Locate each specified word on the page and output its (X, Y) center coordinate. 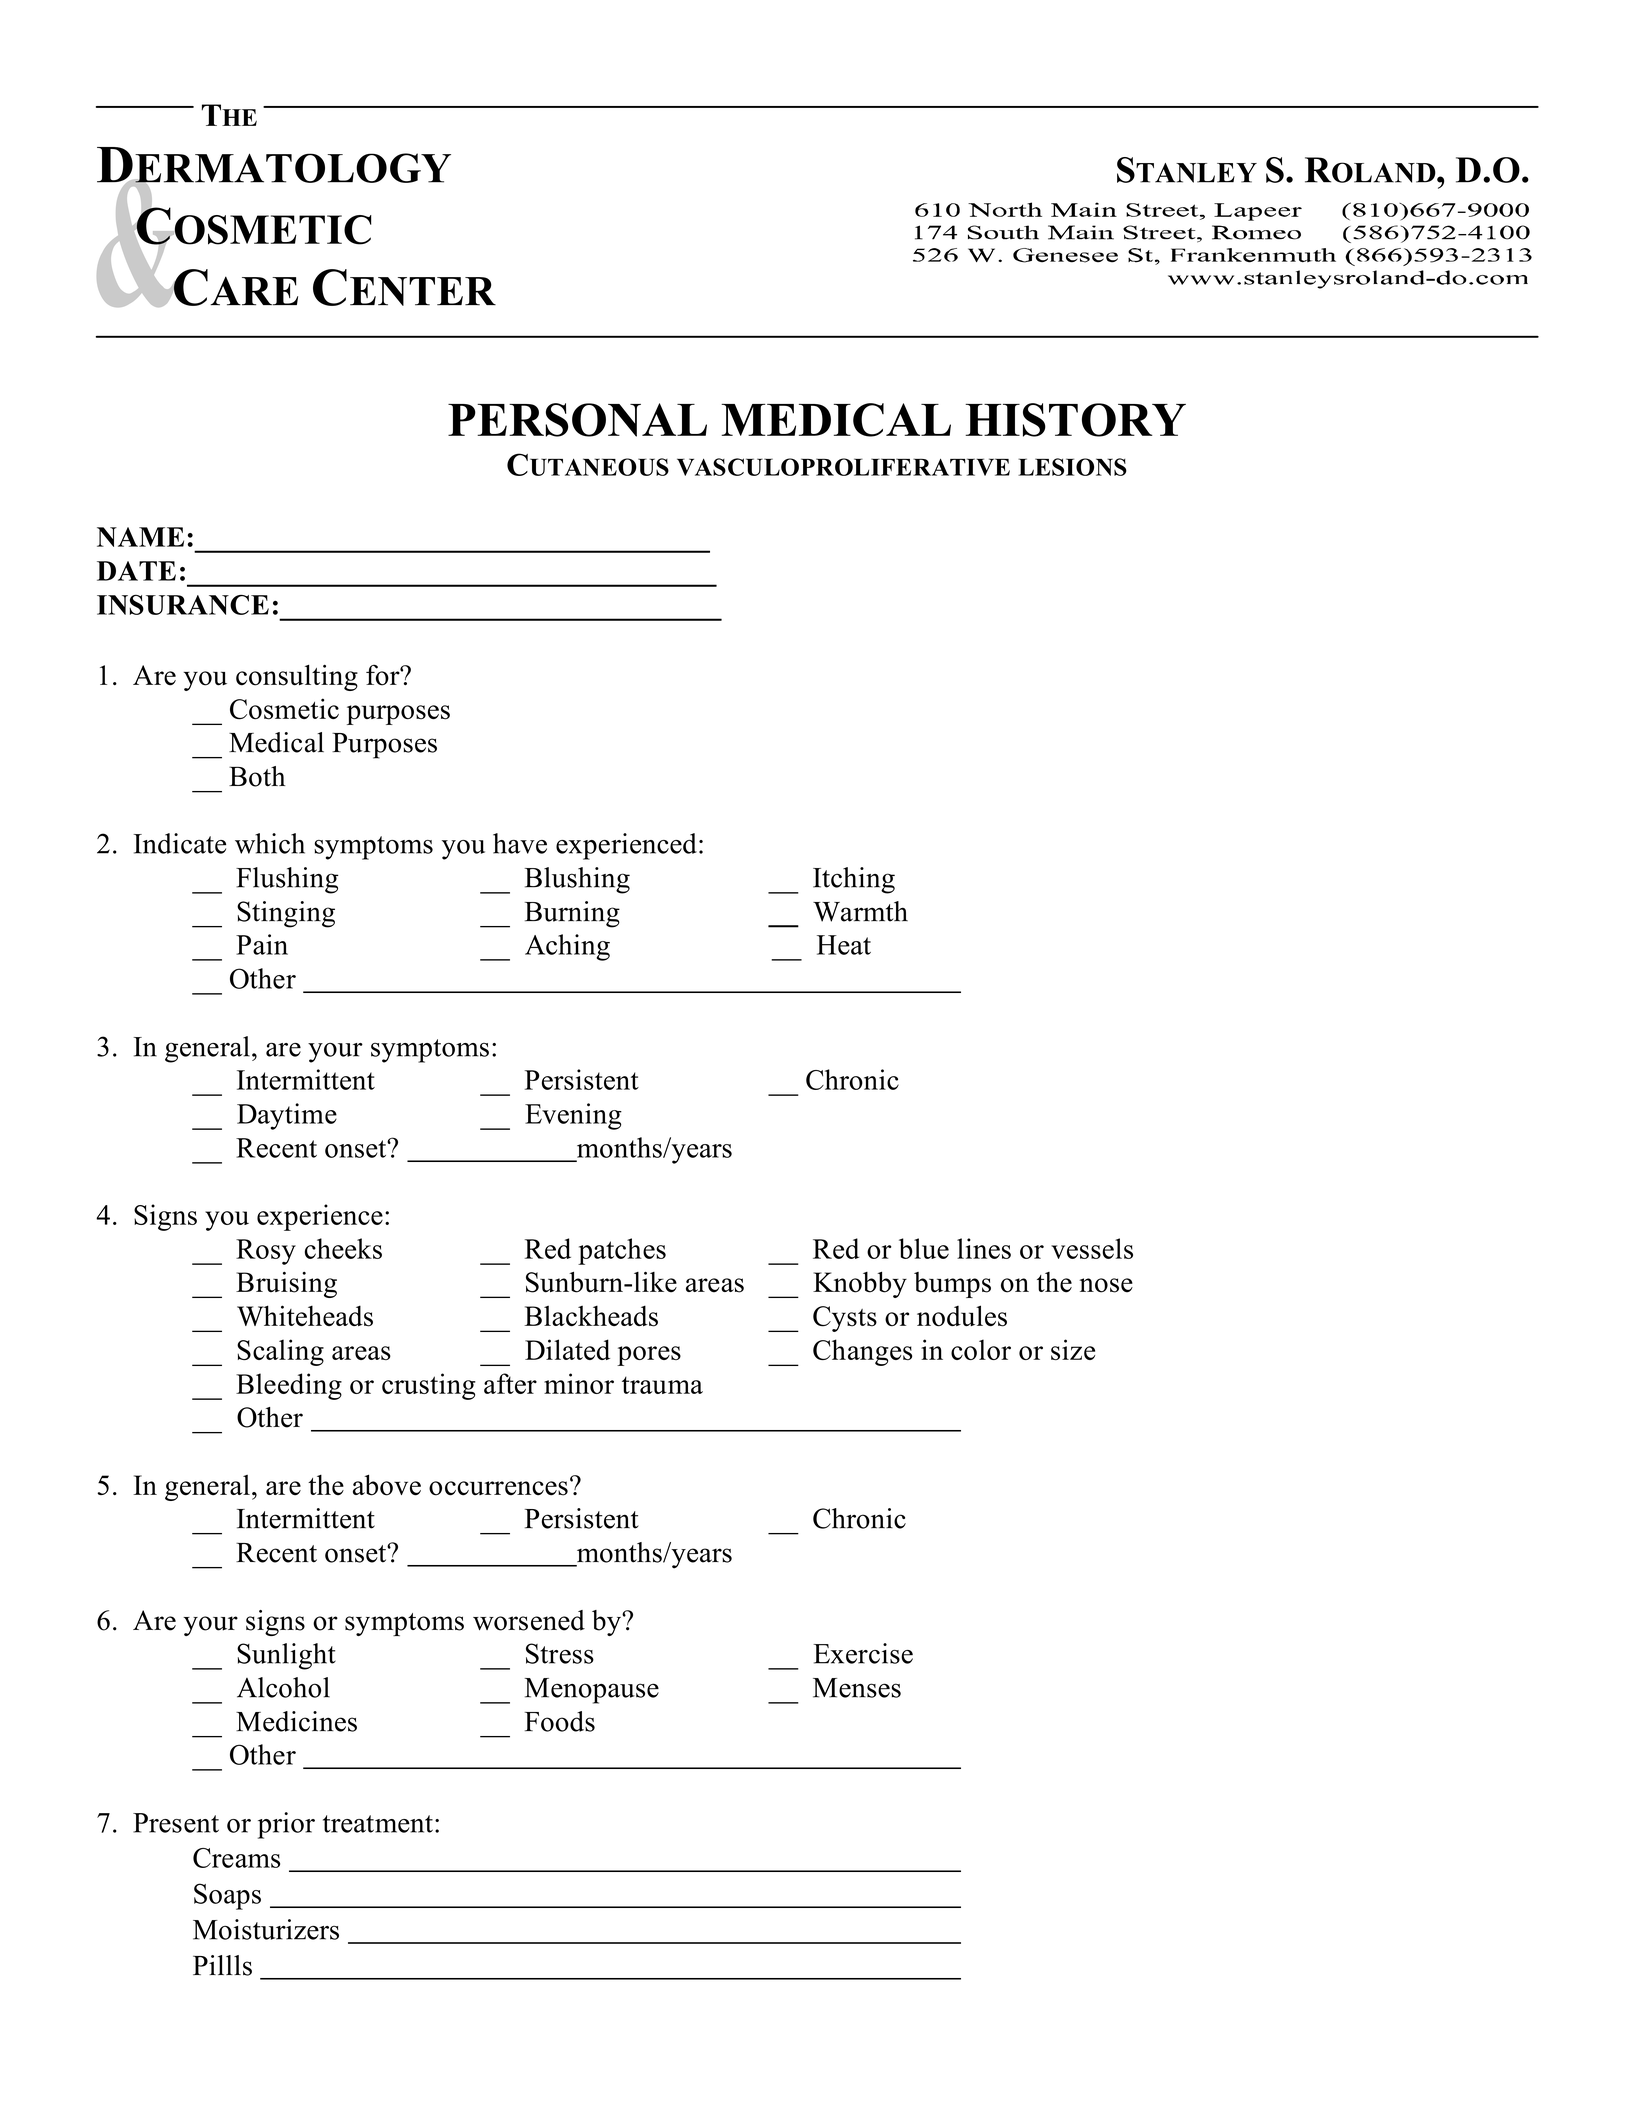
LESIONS (1072, 467)
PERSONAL (577, 420)
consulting (297, 678)
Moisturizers (266, 1929)
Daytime (287, 1116)
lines (984, 1248)
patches (622, 1251)
